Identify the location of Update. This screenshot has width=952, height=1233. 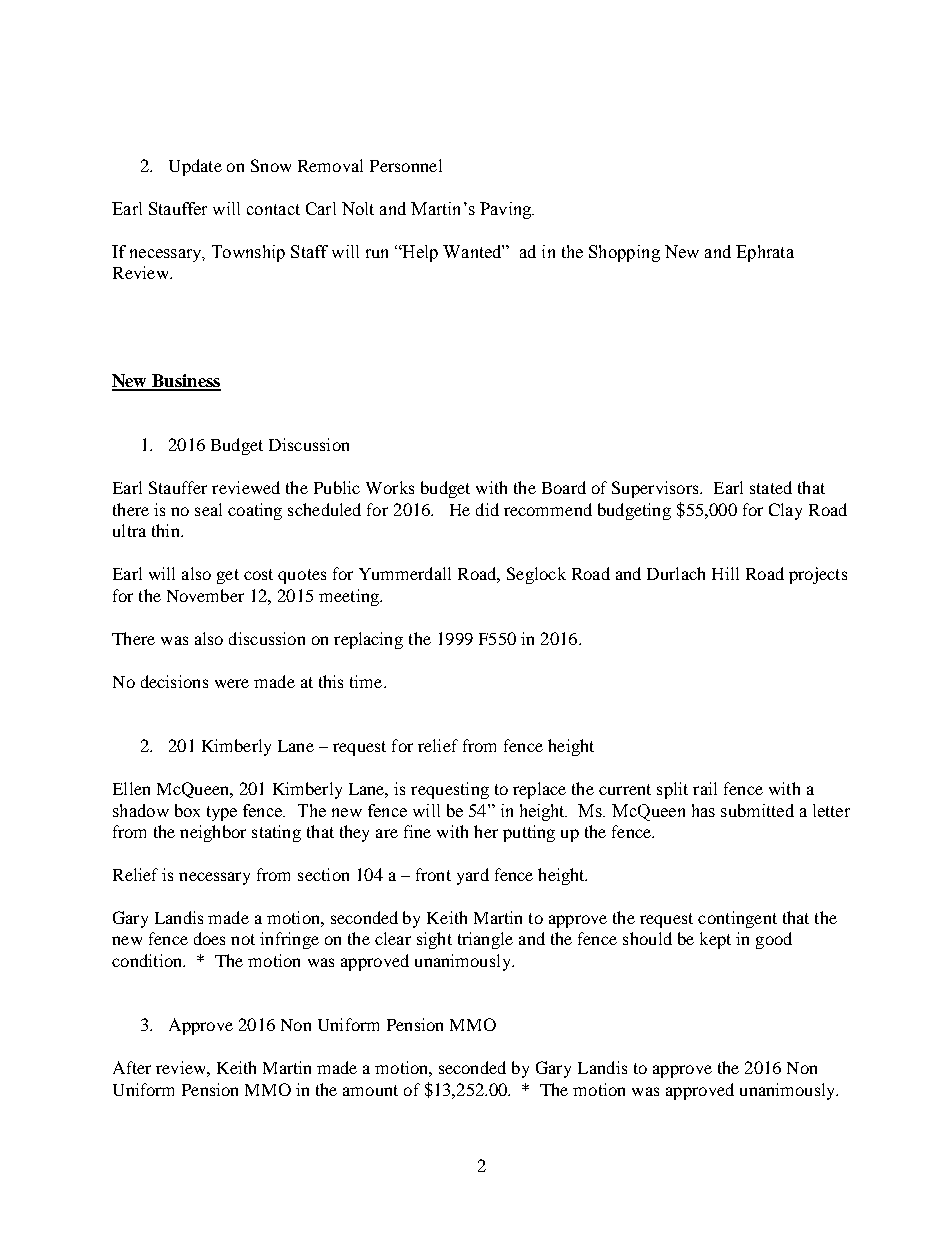
(195, 167).
